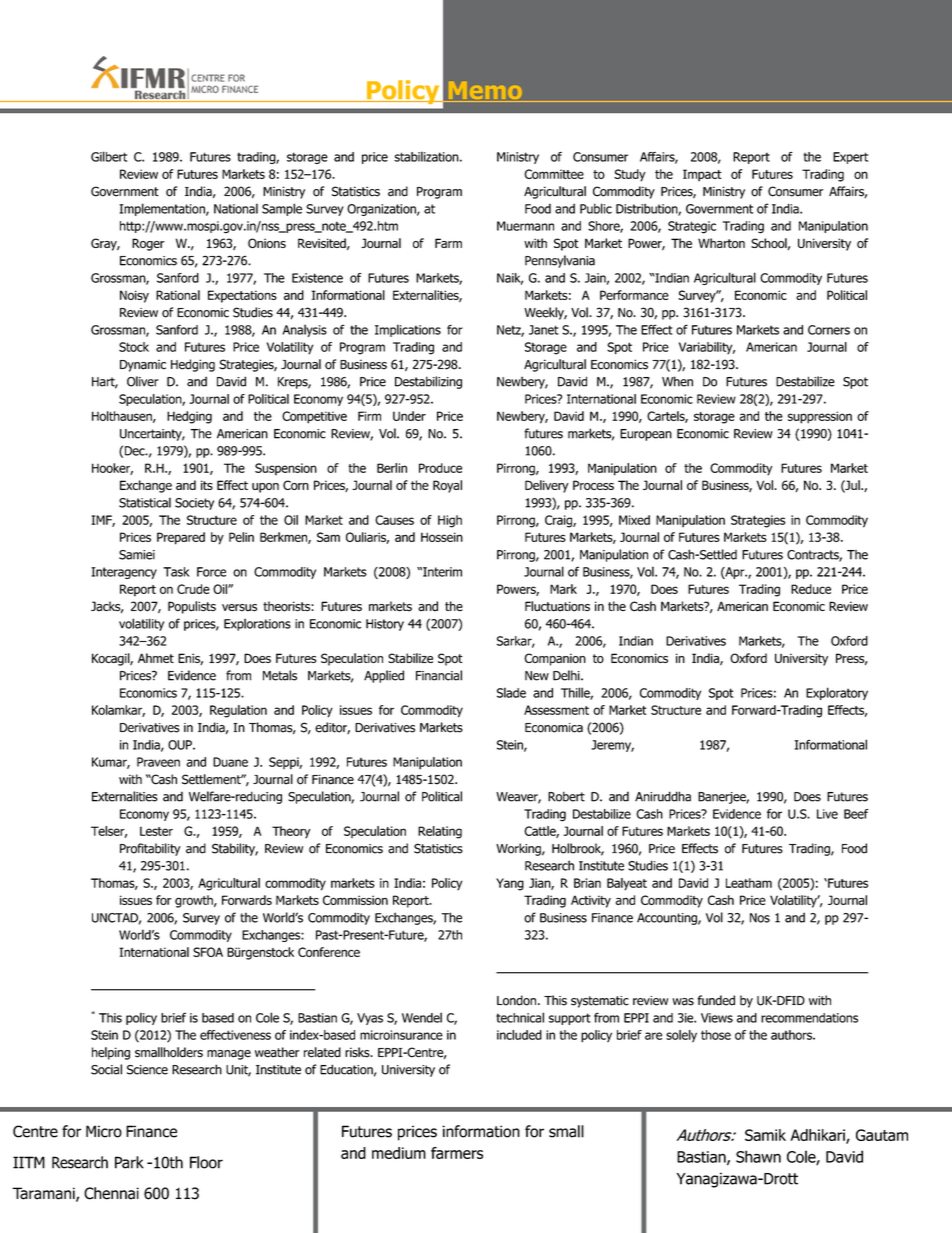 This image has width=952, height=1233. What do you see at coordinates (206, 1162) in the image?
I see `Floor` at bounding box center [206, 1162].
